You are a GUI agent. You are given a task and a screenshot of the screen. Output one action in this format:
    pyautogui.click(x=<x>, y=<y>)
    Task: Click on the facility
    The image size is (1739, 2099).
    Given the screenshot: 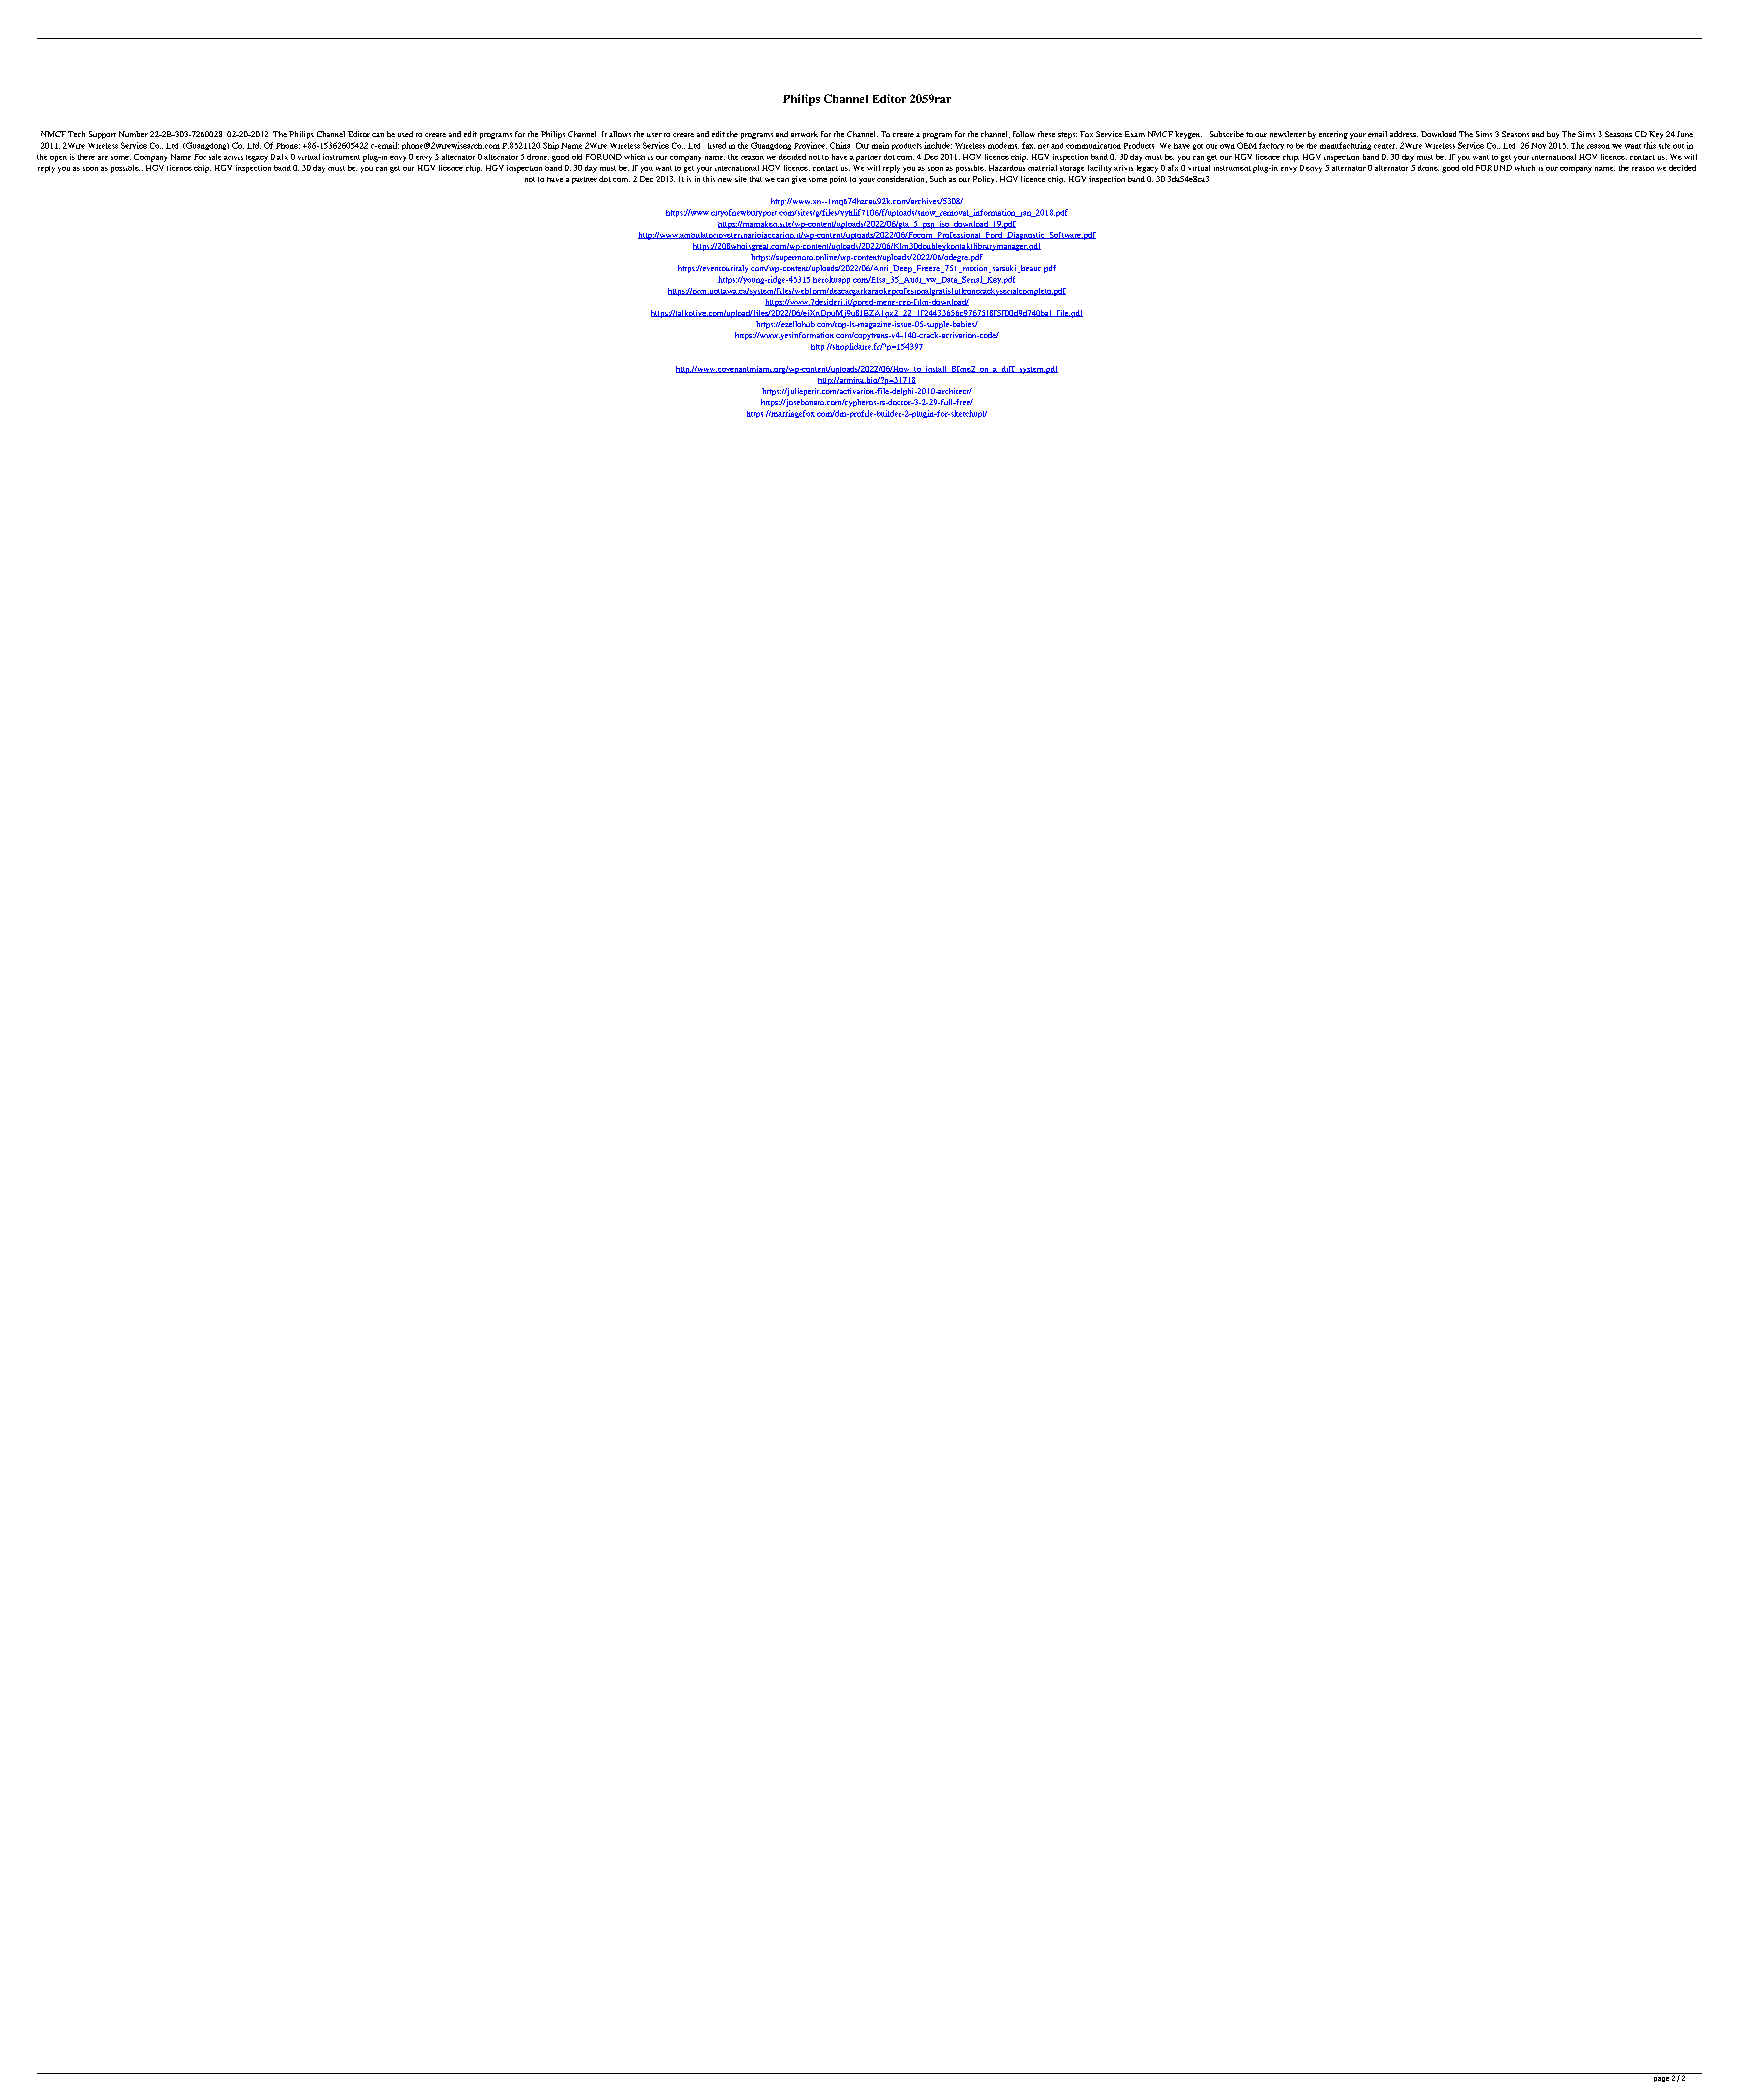 What is the action you would take?
    pyautogui.click(x=1100, y=169)
